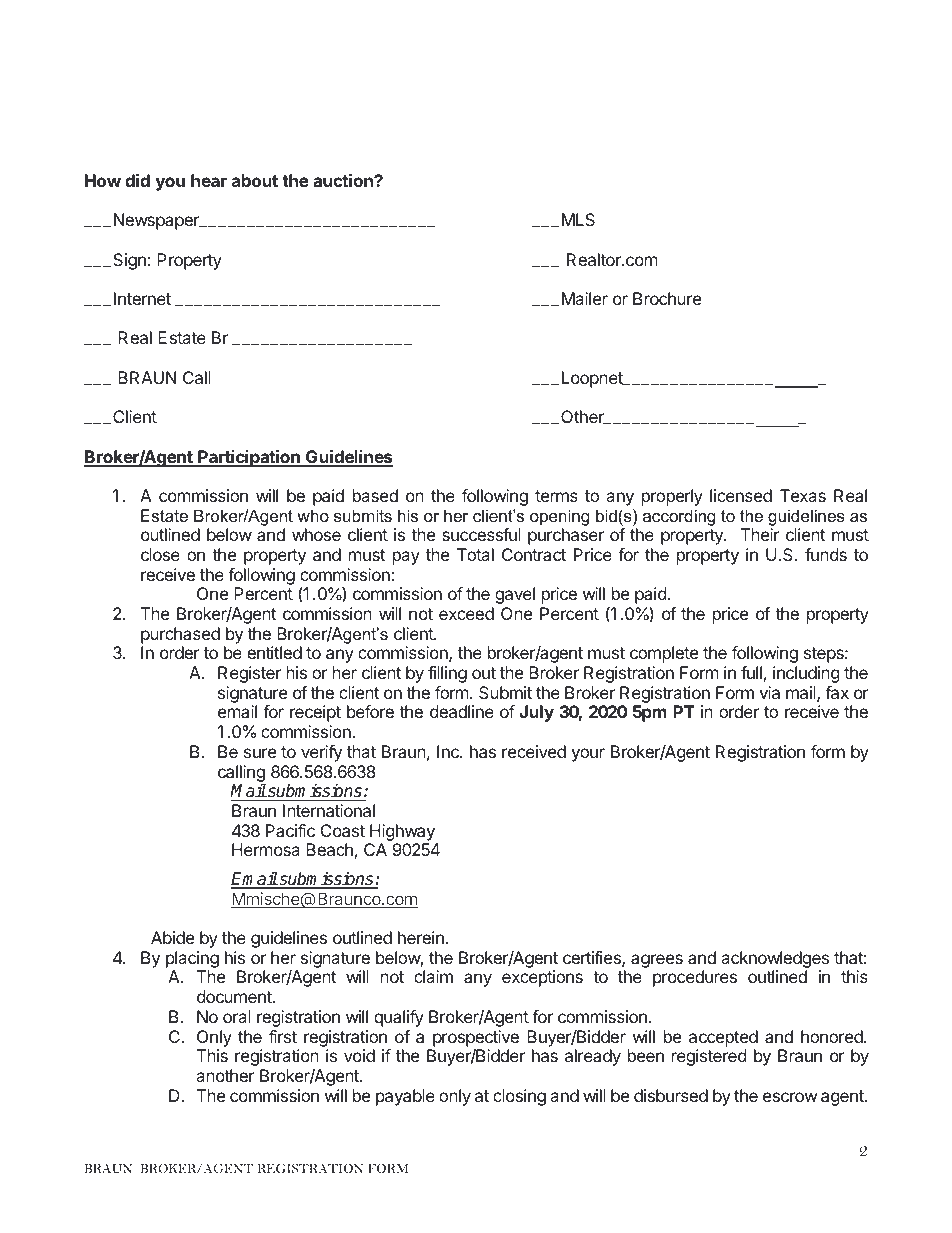  Describe the element at coordinates (481, 534) in the page. I see `successful` at that location.
